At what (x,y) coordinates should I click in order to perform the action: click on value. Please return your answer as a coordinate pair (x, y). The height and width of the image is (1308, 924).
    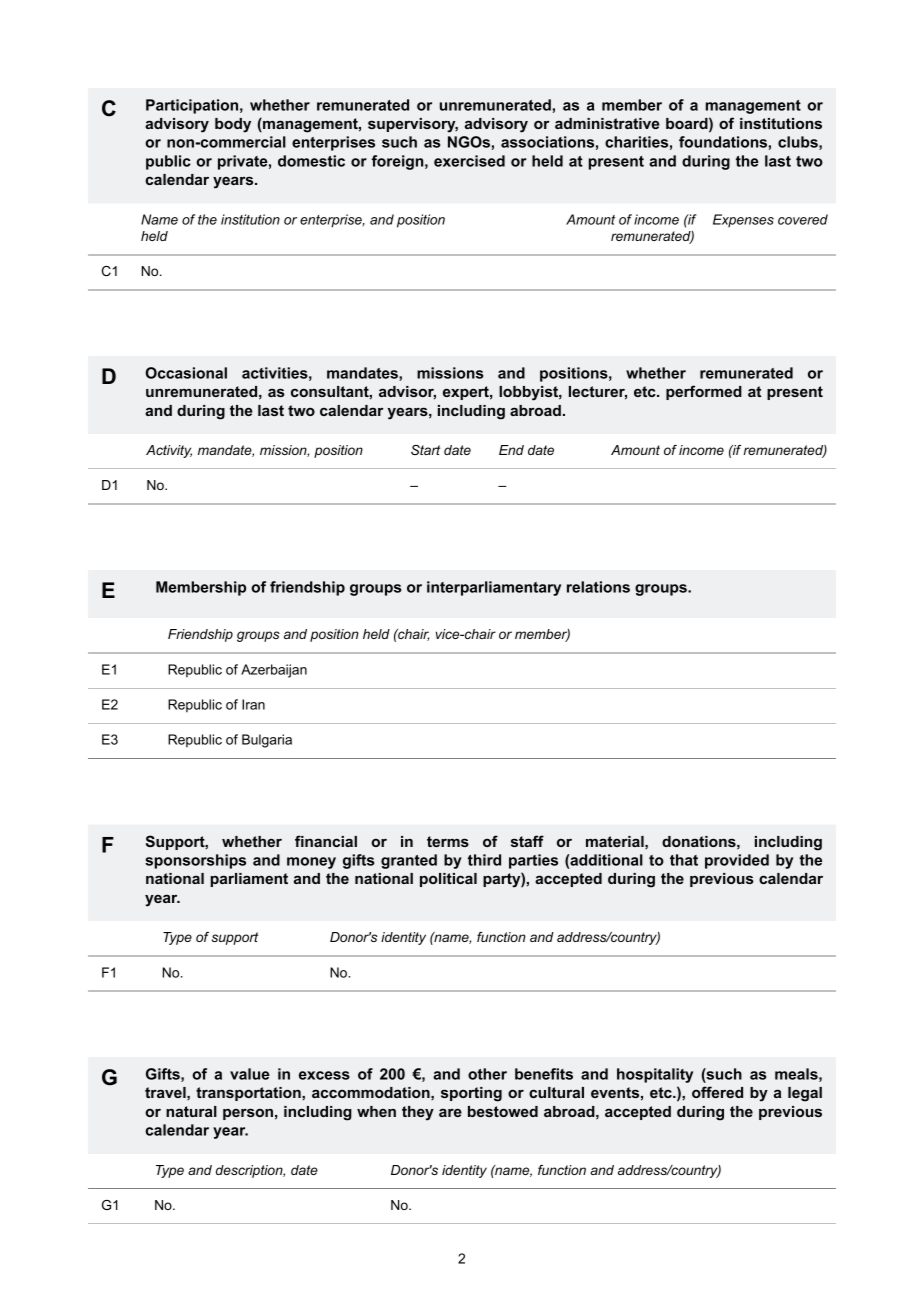
    Looking at the image, I should click on (250, 1074).
